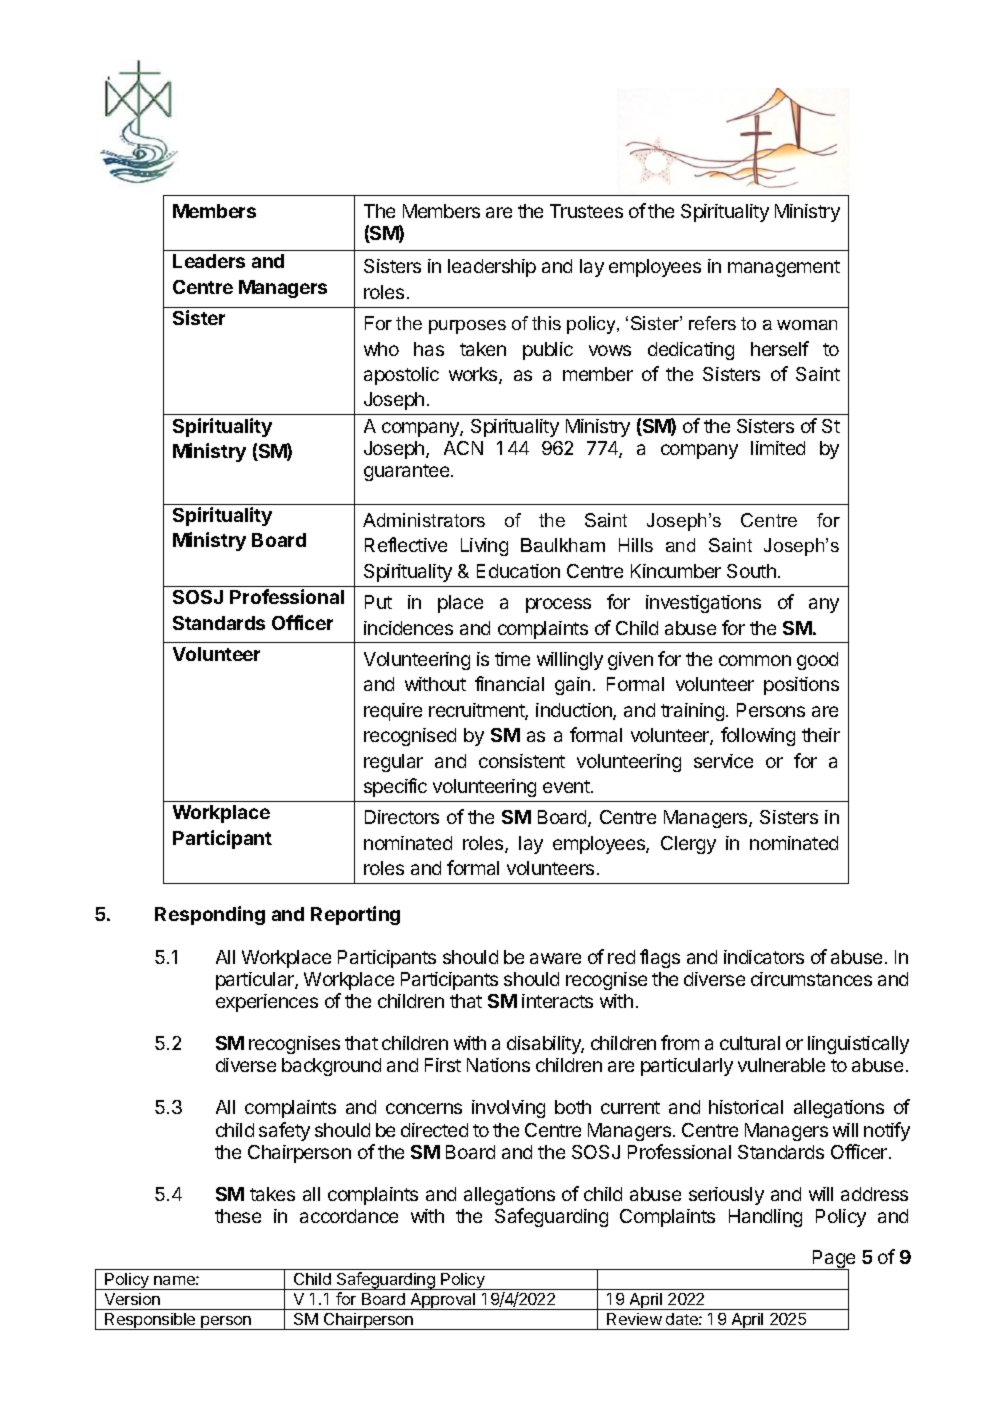 Image resolution: width=995 pixels, height=1408 pixels. I want to click on these, so click(238, 1216).
